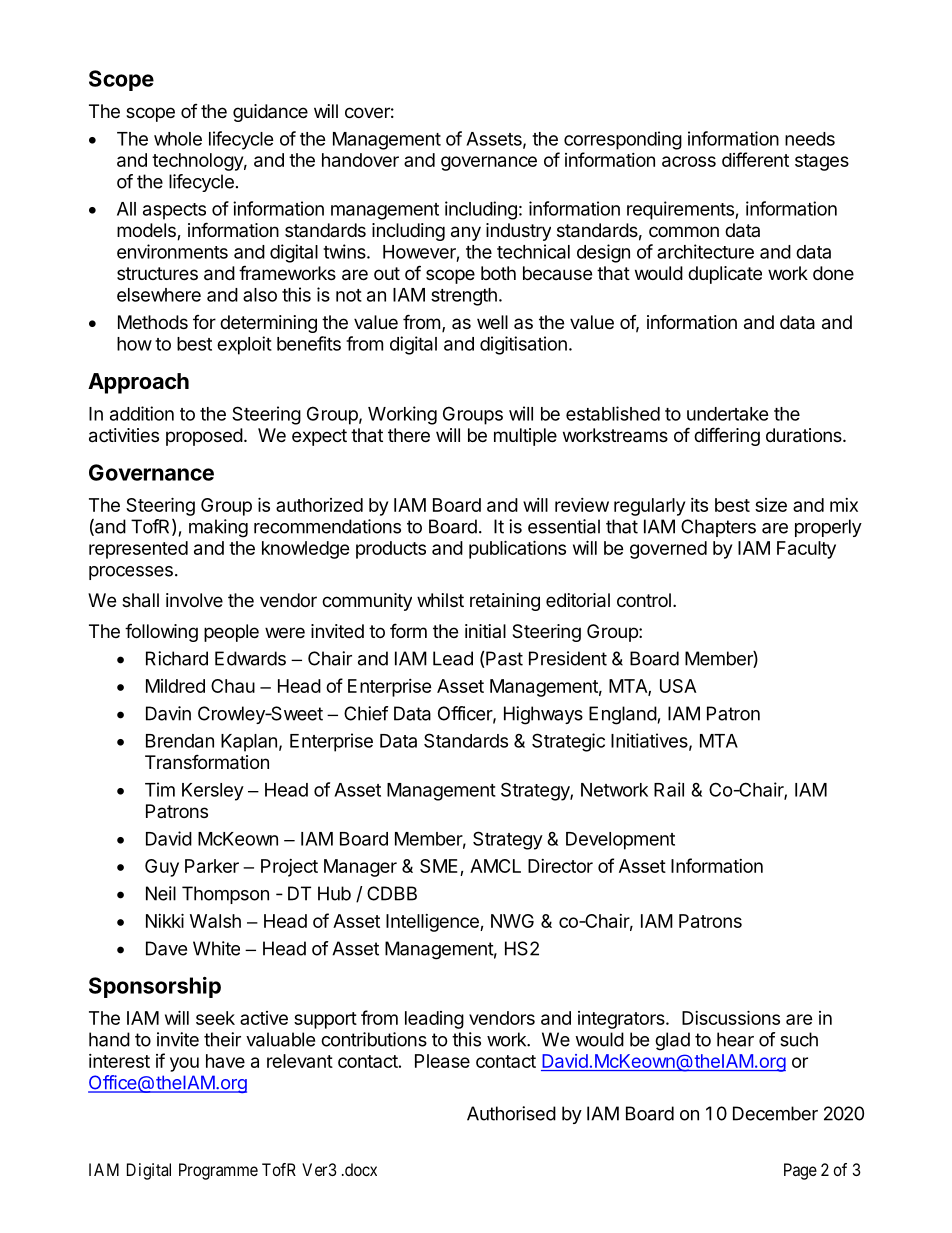 The image size is (952, 1233). Describe the element at coordinates (620, 841) in the screenshot. I see `Development` at that location.
